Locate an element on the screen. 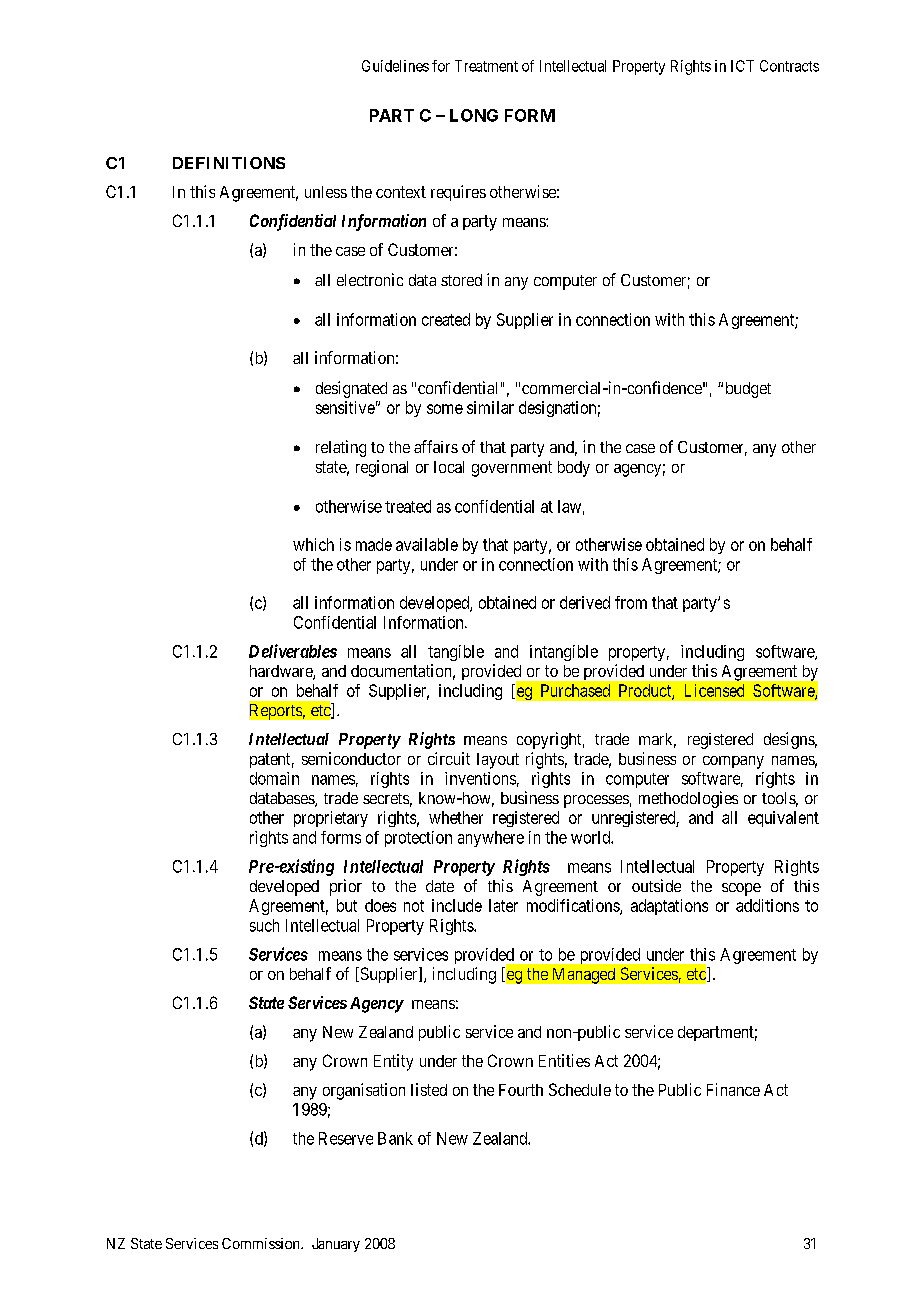 The width and height of the screenshot is (924, 1308). DEFINITIONS is located at coordinates (229, 163).
